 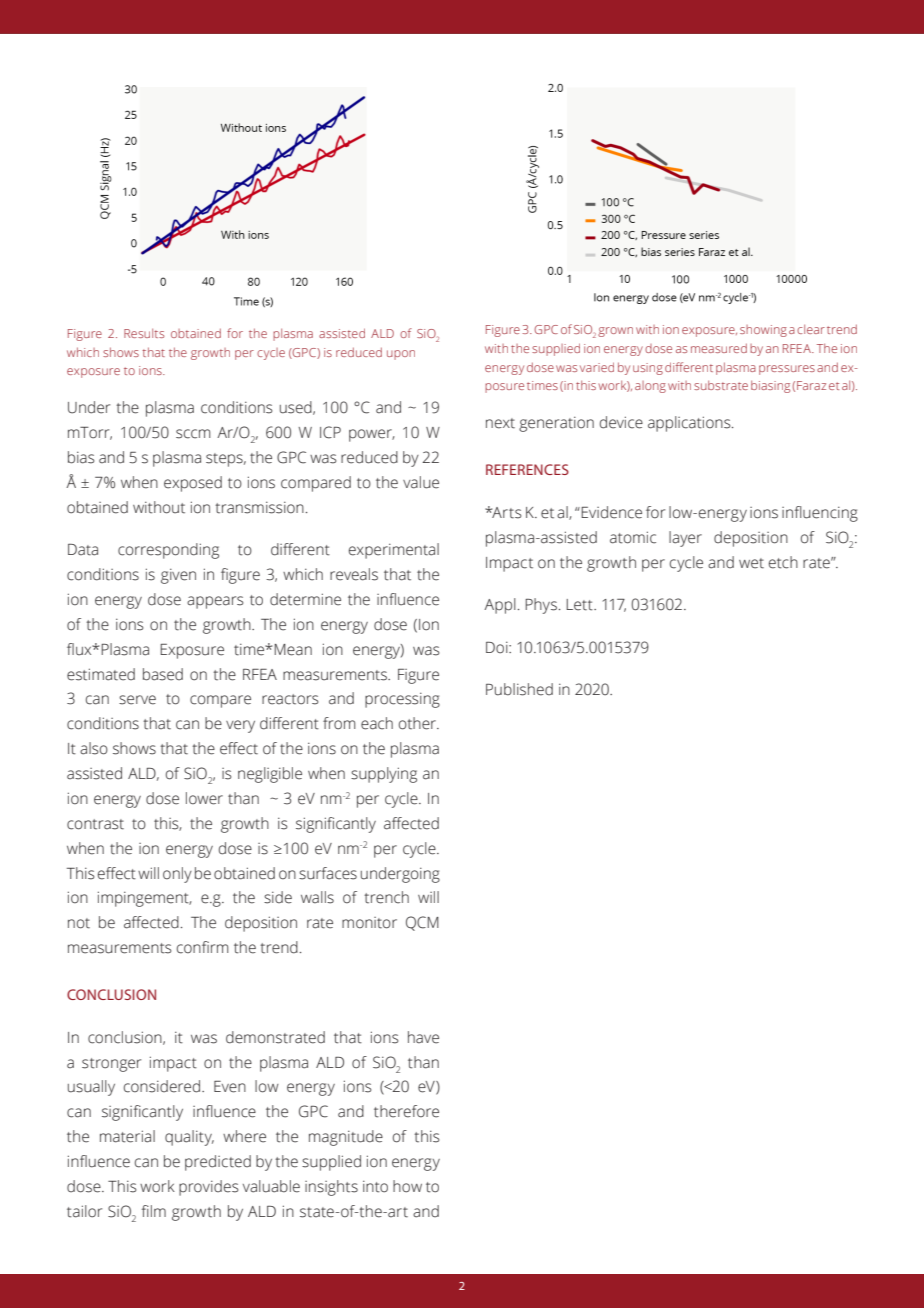 What do you see at coordinates (719, 348) in the document?
I see `measured` at bounding box center [719, 348].
